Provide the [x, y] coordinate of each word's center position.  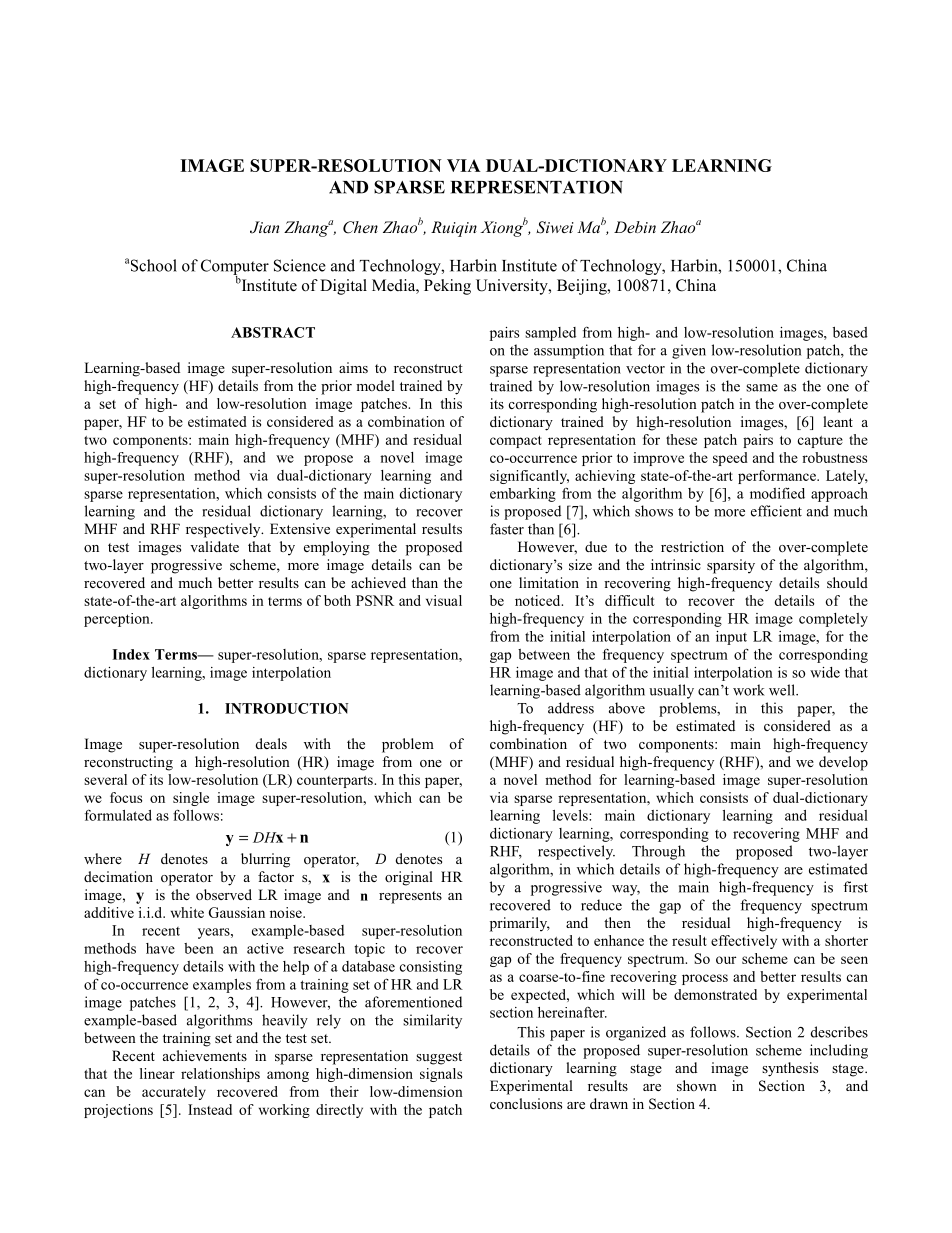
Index [131, 654]
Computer [235, 268]
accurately [174, 1093]
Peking [447, 287]
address [571, 708]
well [783, 690]
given [689, 351]
